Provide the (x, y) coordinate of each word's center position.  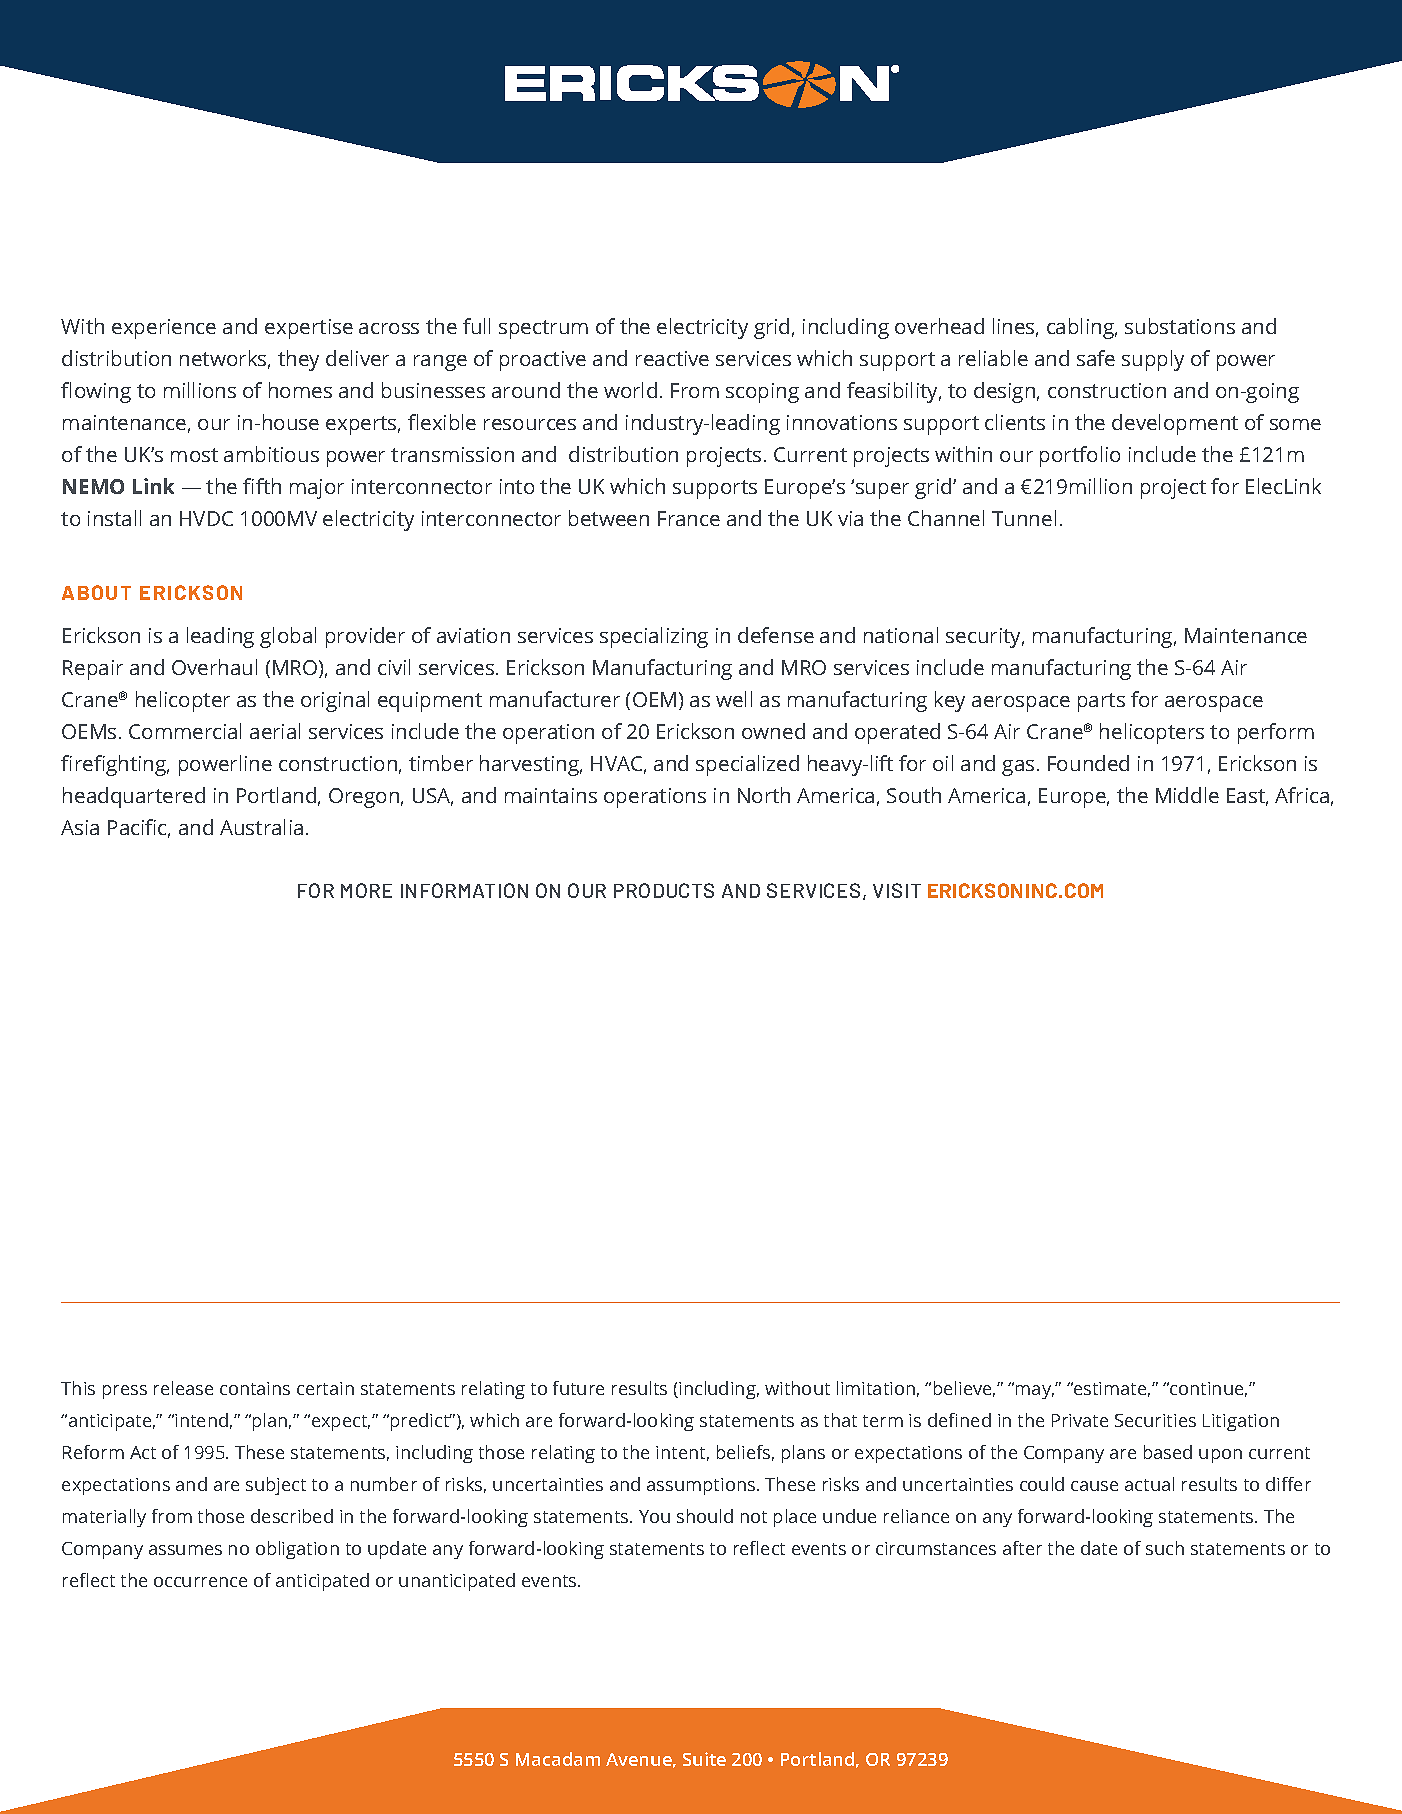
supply (1153, 360)
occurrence (200, 1582)
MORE (366, 890)
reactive (672, 358)
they (298, 360)
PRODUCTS (664, 890)
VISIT (897, 890)
